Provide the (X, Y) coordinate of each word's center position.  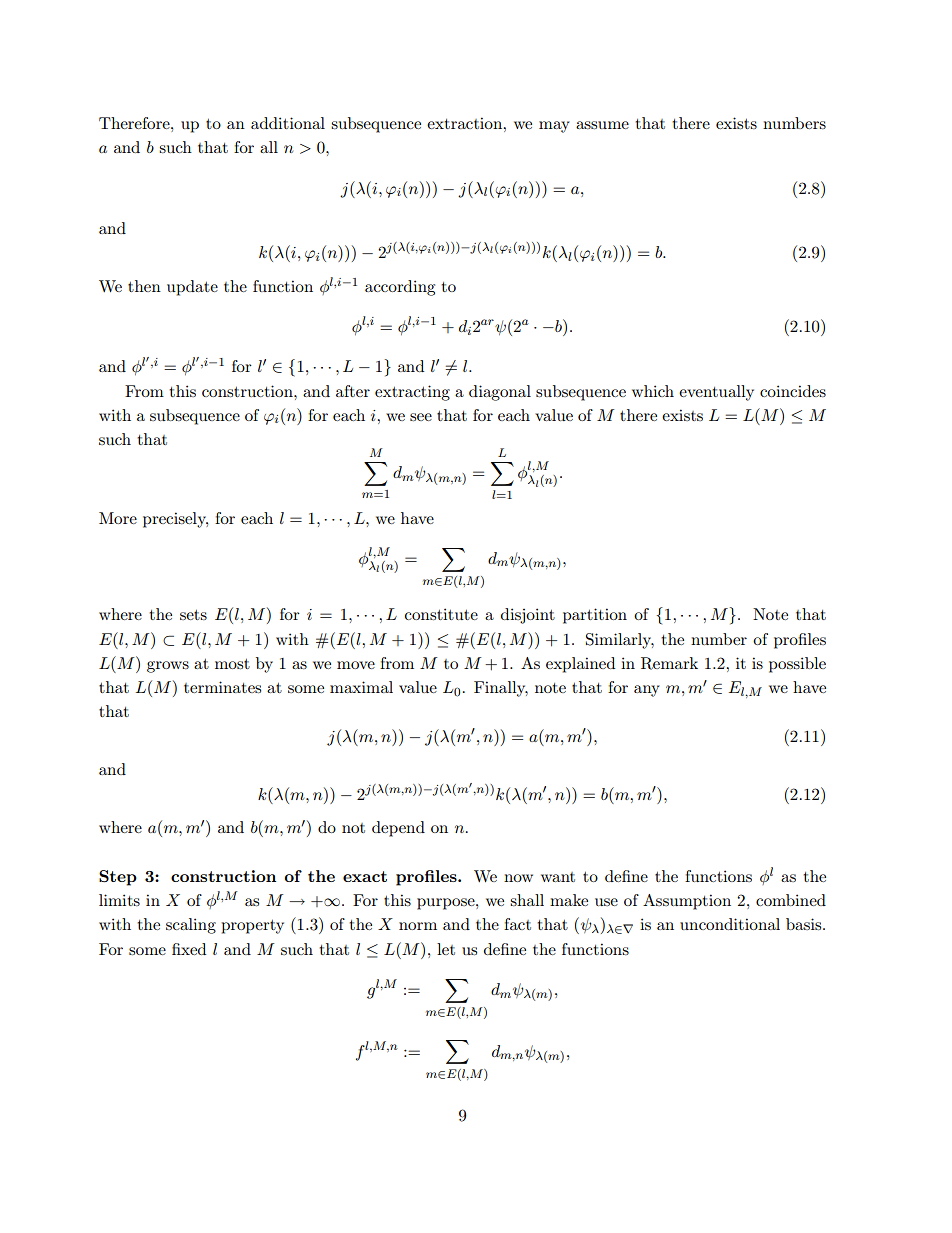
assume (602, 125)
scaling (191, 926)
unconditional (730, 924)
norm (418, 926)
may (554, 127)
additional (288, 123)
